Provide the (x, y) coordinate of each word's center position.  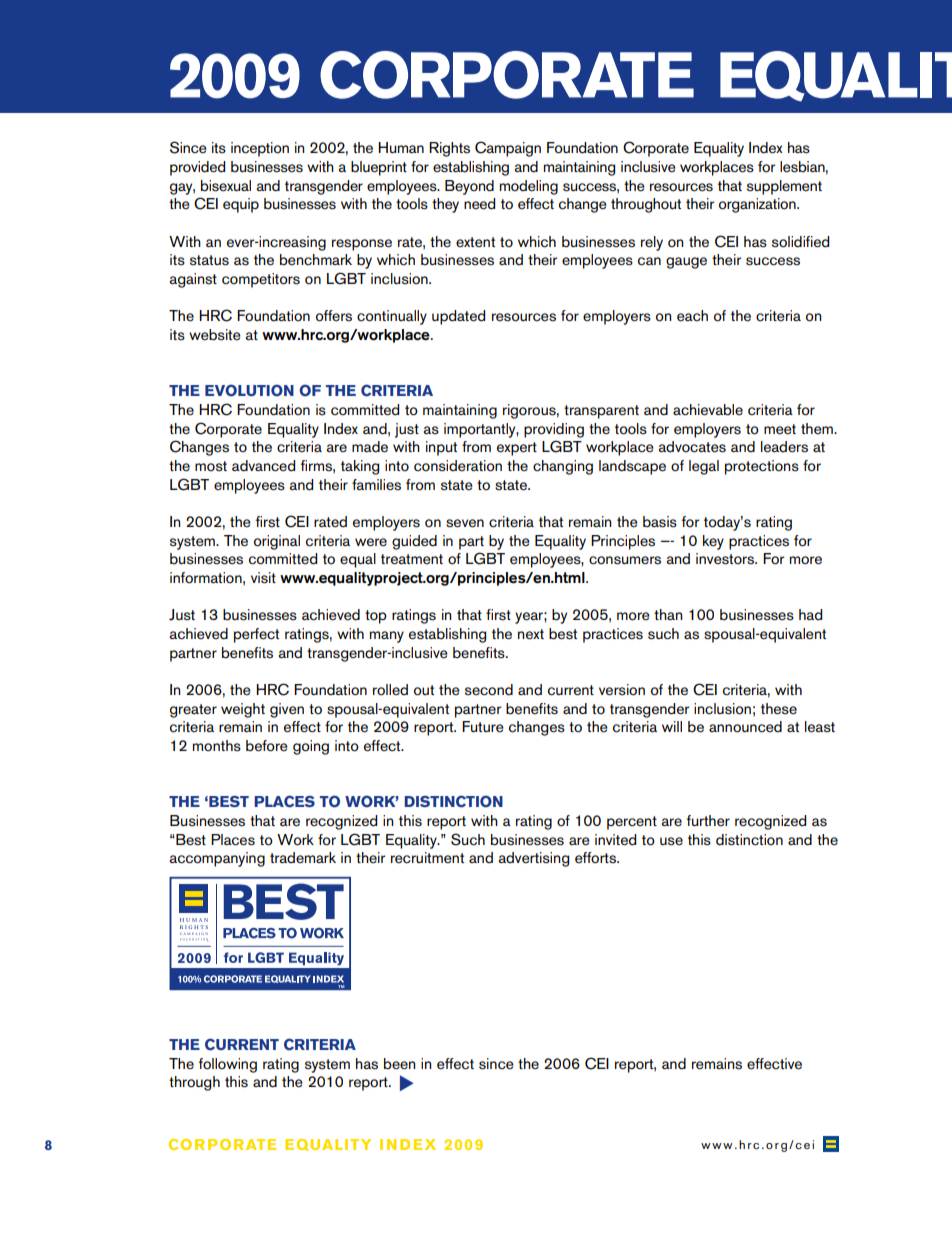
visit (263, 578)
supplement (784, 187)
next (531, 634)
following (228, 1065)
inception (260, 149)
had (810, 615)
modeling (529, 187)
